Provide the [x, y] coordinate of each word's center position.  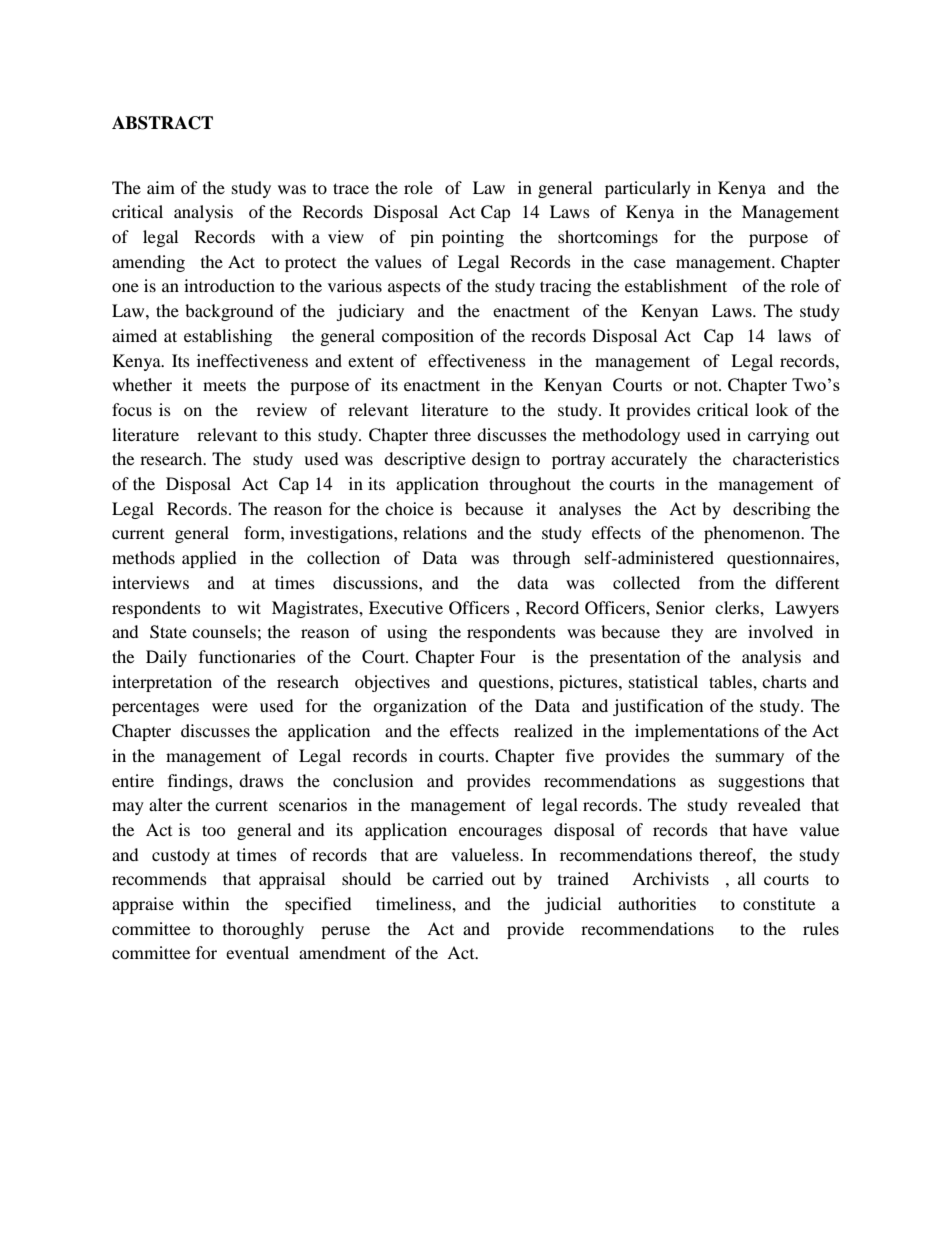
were [230, 707]
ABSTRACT [162, 123]
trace [351, 188]
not [707, 385]
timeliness [414, 903]
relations [435, 532]
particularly [648, 189]
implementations [697, 732]
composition [428, 337]
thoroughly [263, 930]
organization [420, 707]
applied [209, 559]
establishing [228, 337]
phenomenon [753, 534]
